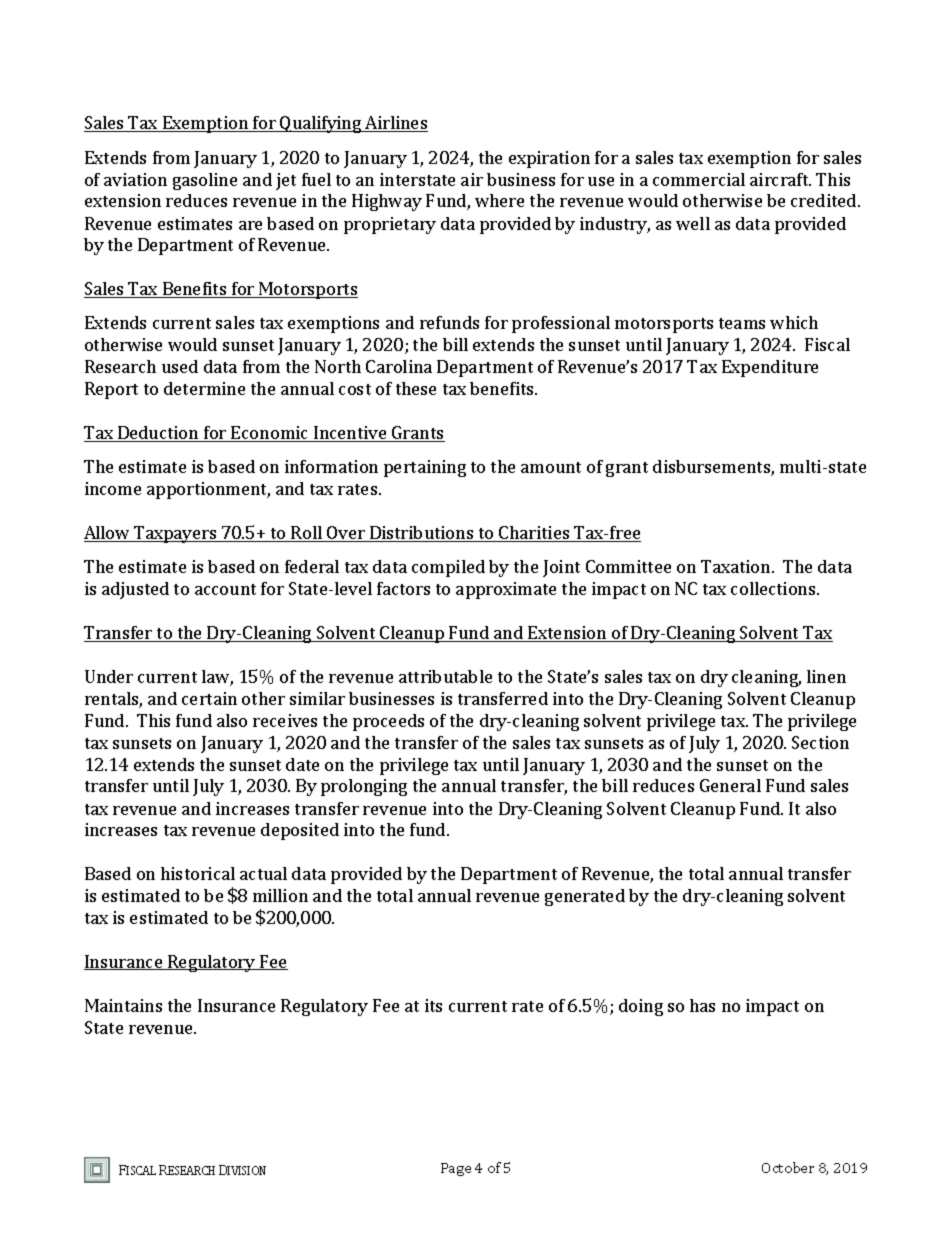 This screenshot has width=952, height=1233. Describe the element at coordinates (123, 1005) in the screenshot. I see `Maintains` at that location.
